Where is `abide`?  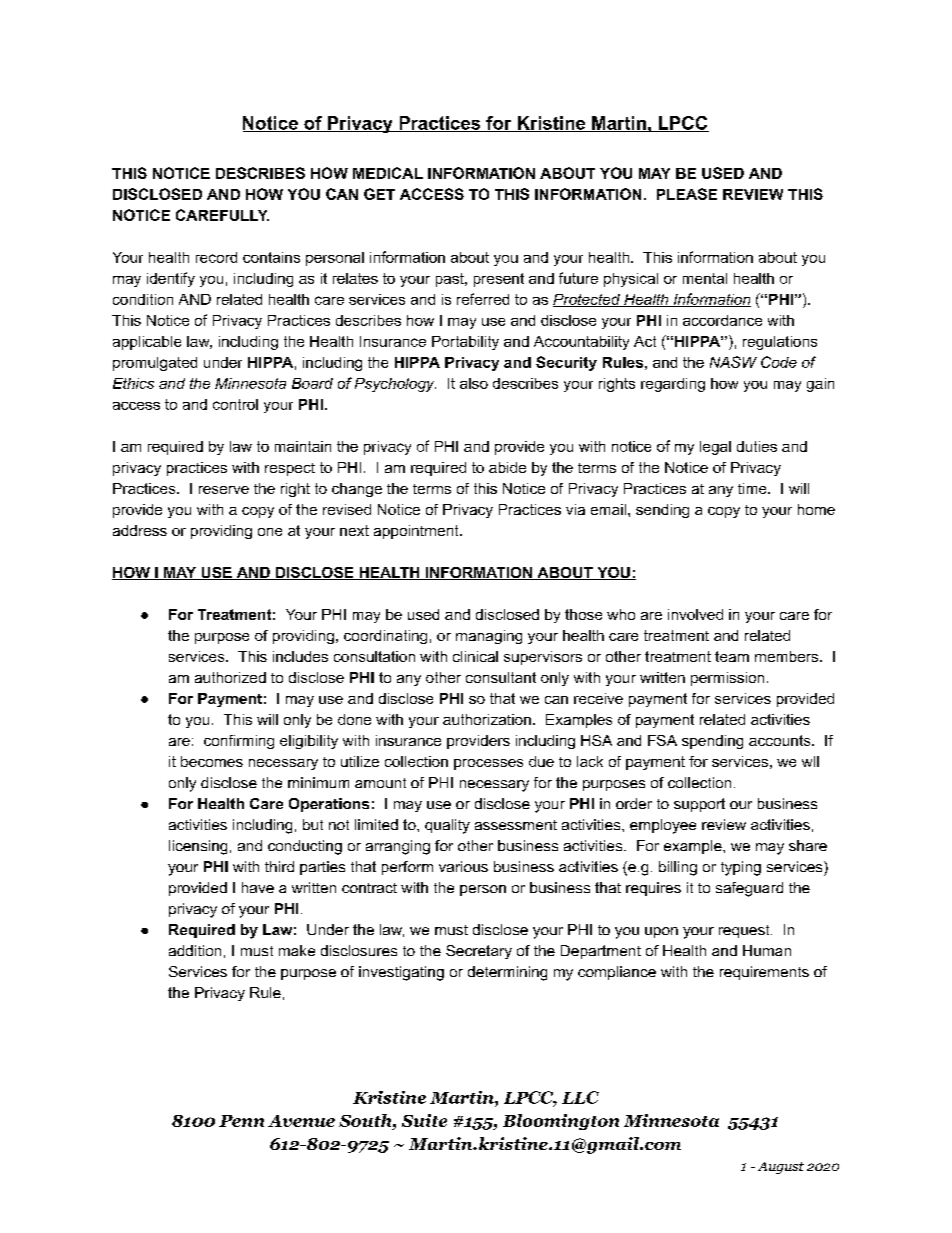 abide is located at coordinates (507, 467).
